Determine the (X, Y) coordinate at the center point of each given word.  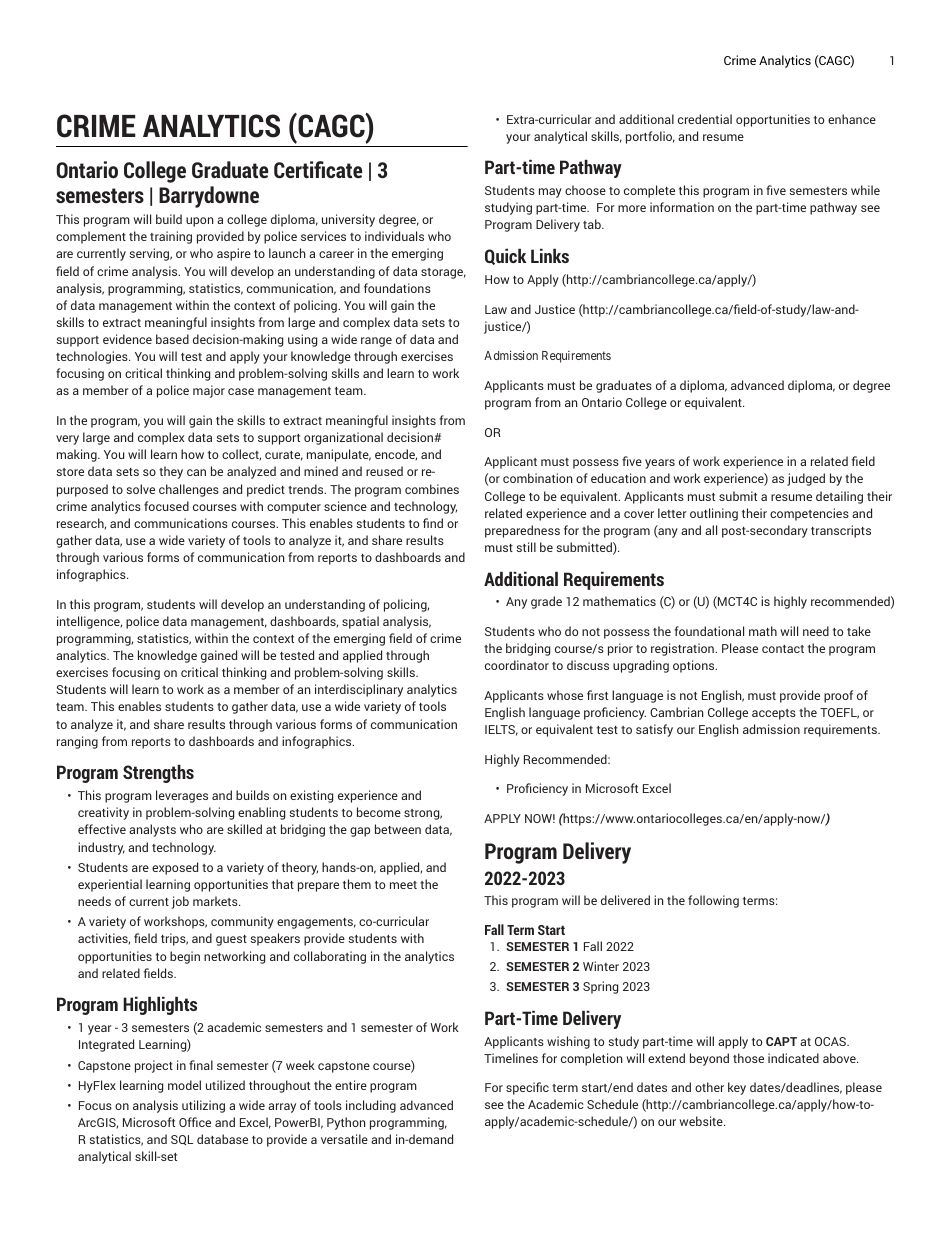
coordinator (517, 665)
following (713, 901)
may (550, 193)
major (209, 391)
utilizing (203, 1106)
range (376, 342)
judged (806, 479)
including (371, 1106)
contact (783, 649)
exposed (175, 868)
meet (403, 885)
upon (199, 222)
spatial (360, 622)
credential (705, 119)
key (737, 1088)
